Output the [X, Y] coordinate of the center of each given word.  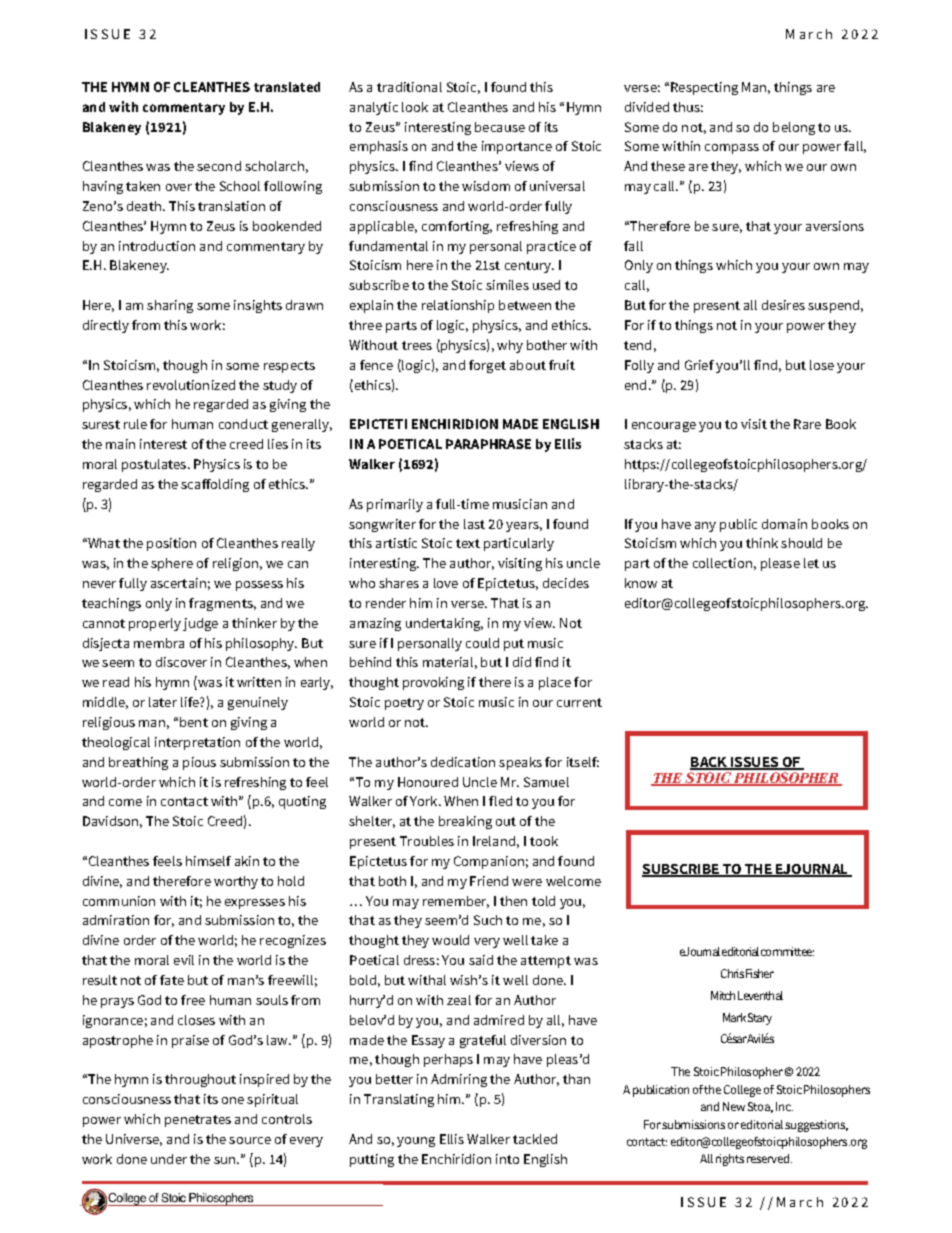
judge [200, 624]
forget [487, 366]
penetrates [198, 1121]
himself [208, 861]
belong [794, 128]
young [416, 1142]
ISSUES [754, 763]
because [500, 127]
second [219, 166]
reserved [769, 1158]
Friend [489, 881]
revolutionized [191, 385]
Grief [699, 365]
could [482, 643]
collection [722, 563]
